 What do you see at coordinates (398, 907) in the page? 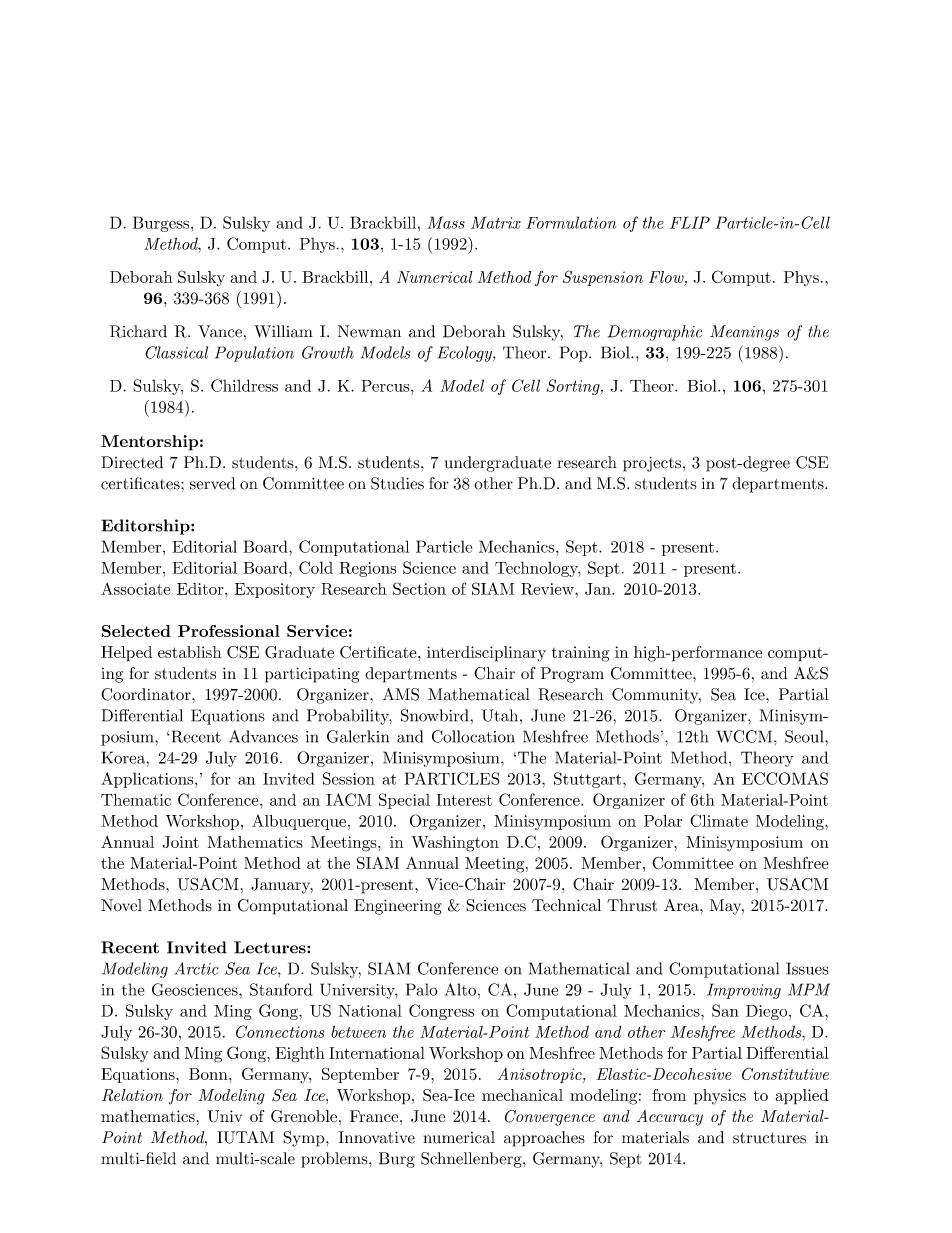
I see `Engineering` at bounding box center [398, 907].
